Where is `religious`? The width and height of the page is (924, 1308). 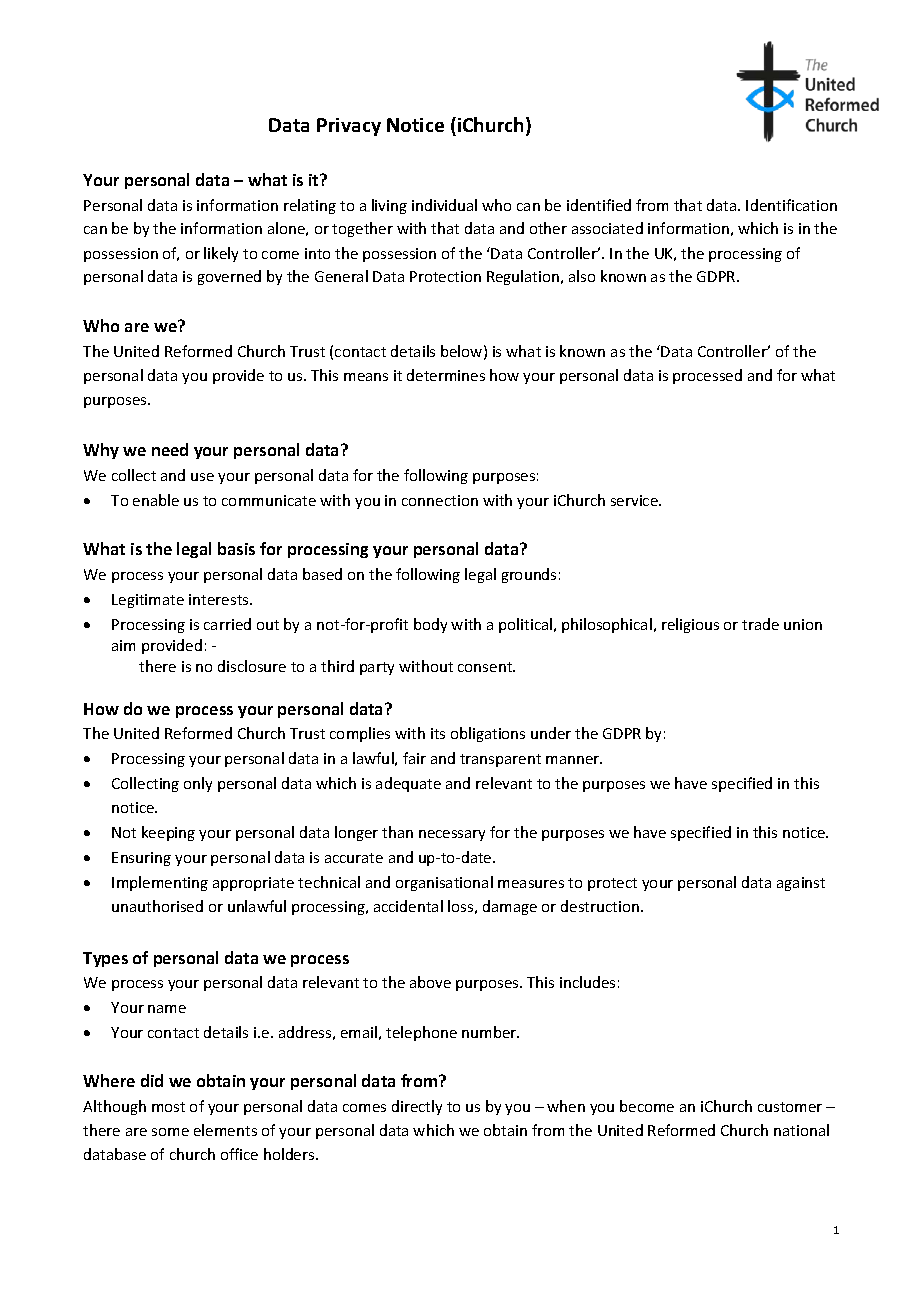
religious is located at coordinates (690, 625).
